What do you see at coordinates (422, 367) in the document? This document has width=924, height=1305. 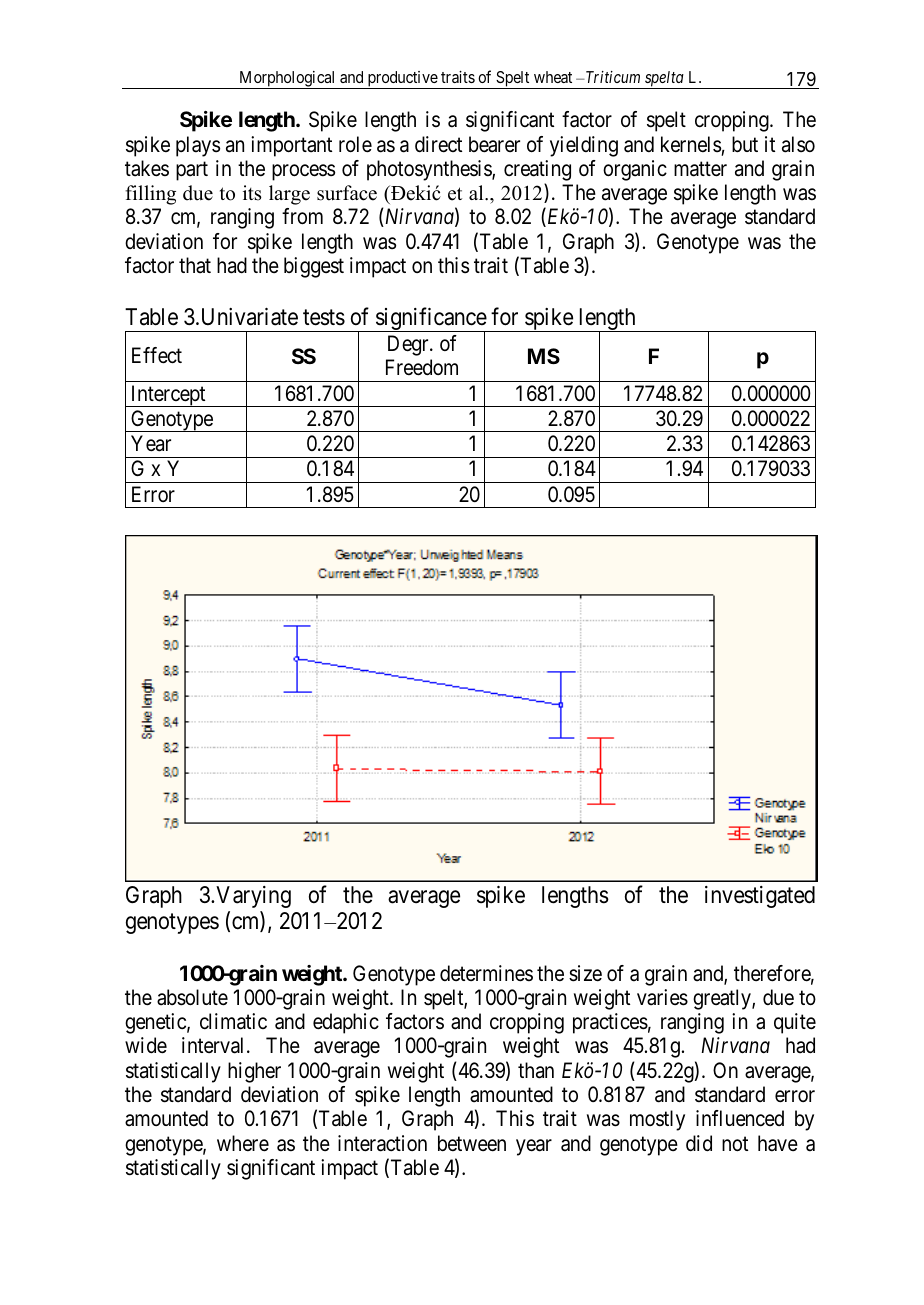 I see `Freedom` at bounding box center [422, 367].
